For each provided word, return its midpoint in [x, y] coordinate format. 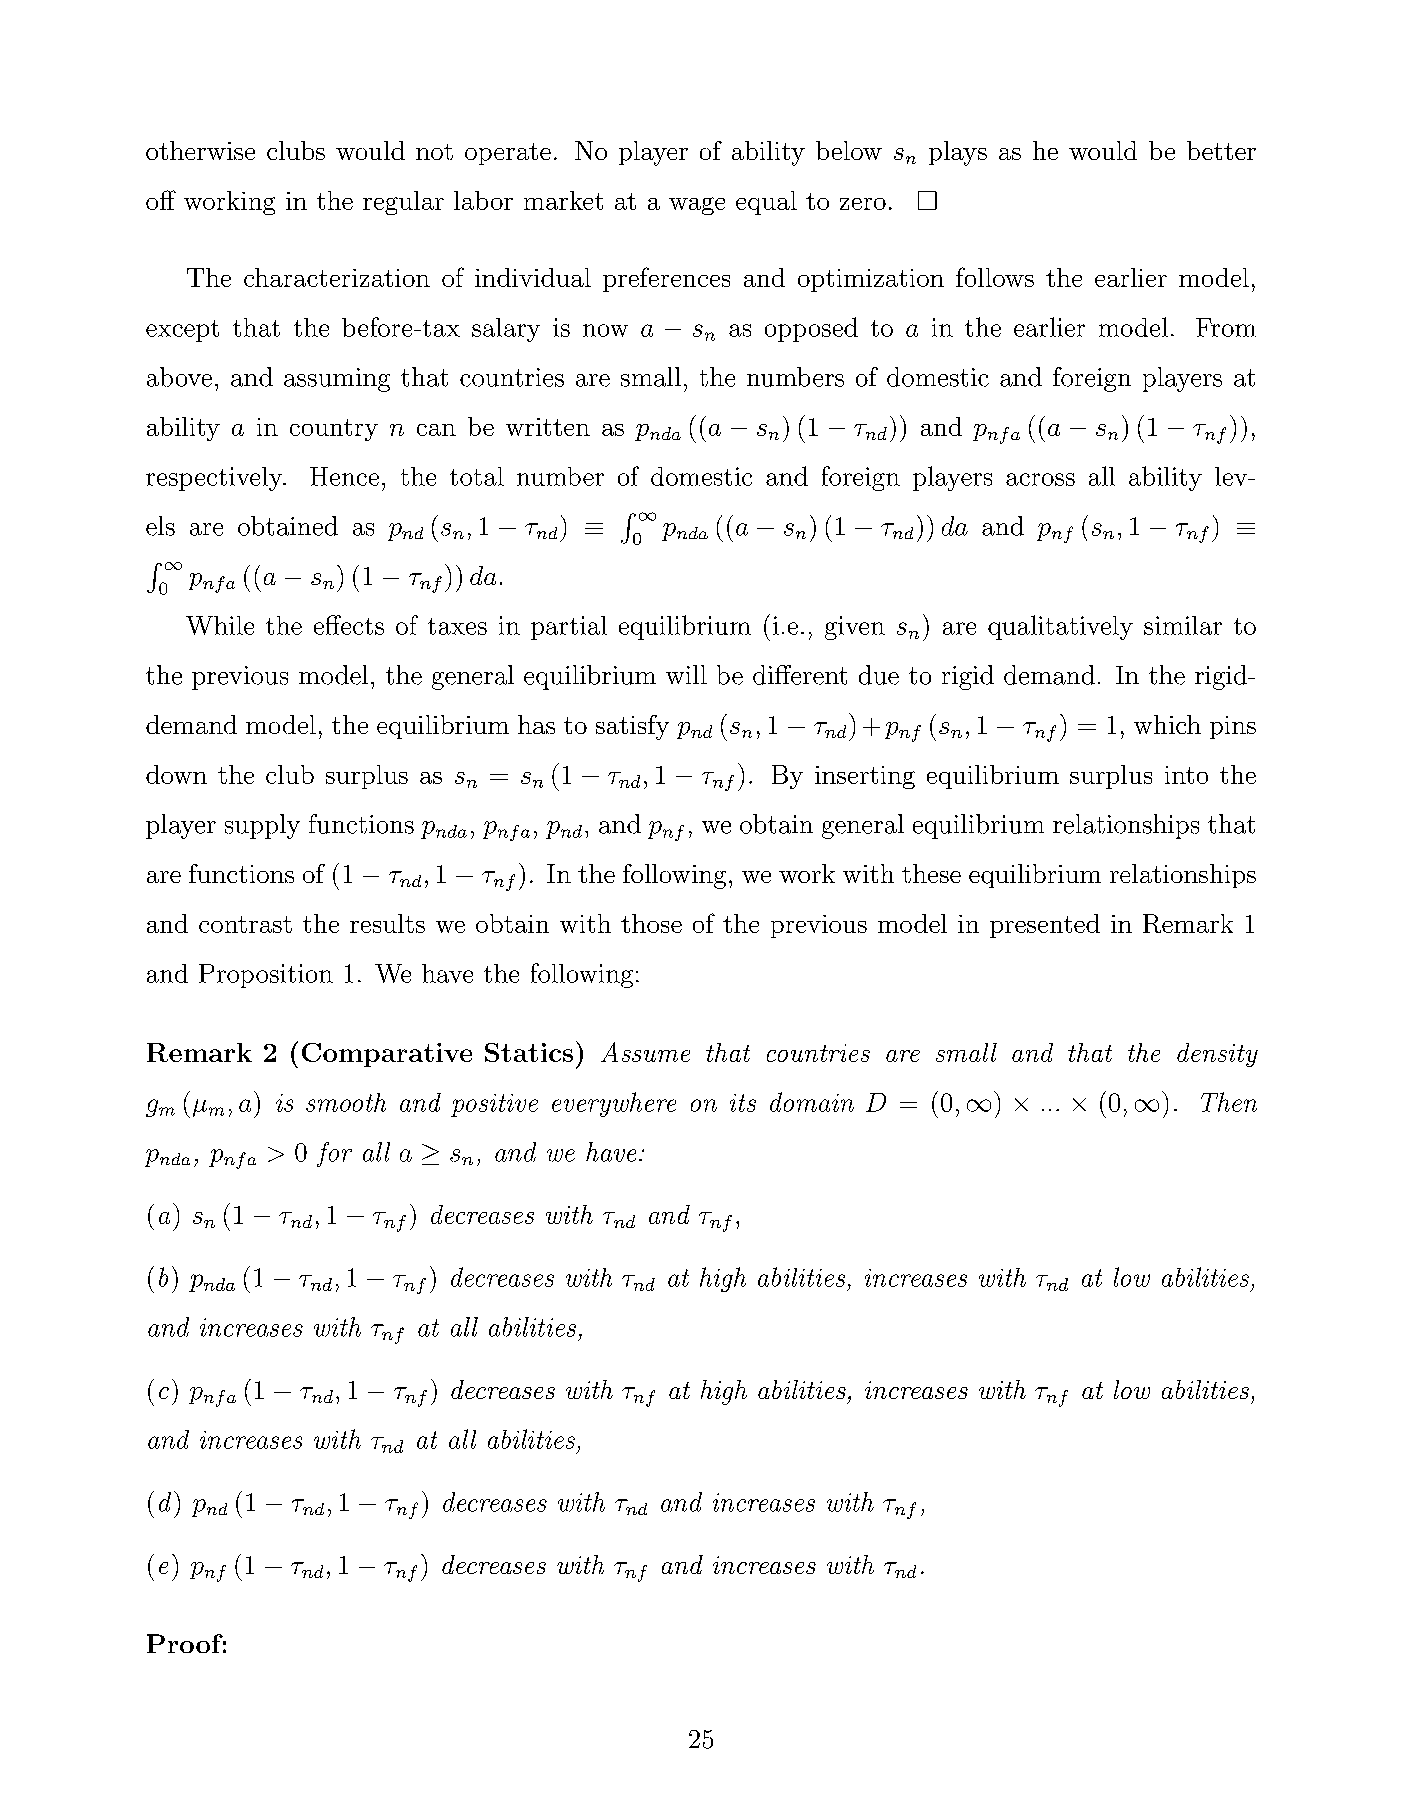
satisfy [632, 727]
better [1221, 150]
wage [697, 206]
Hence [344, 476]
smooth [346, 1102]
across [1040, 479]
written [548, 427]
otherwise [200, 150]
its [743, 1103]
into [1186, 775]
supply [262, 826]
